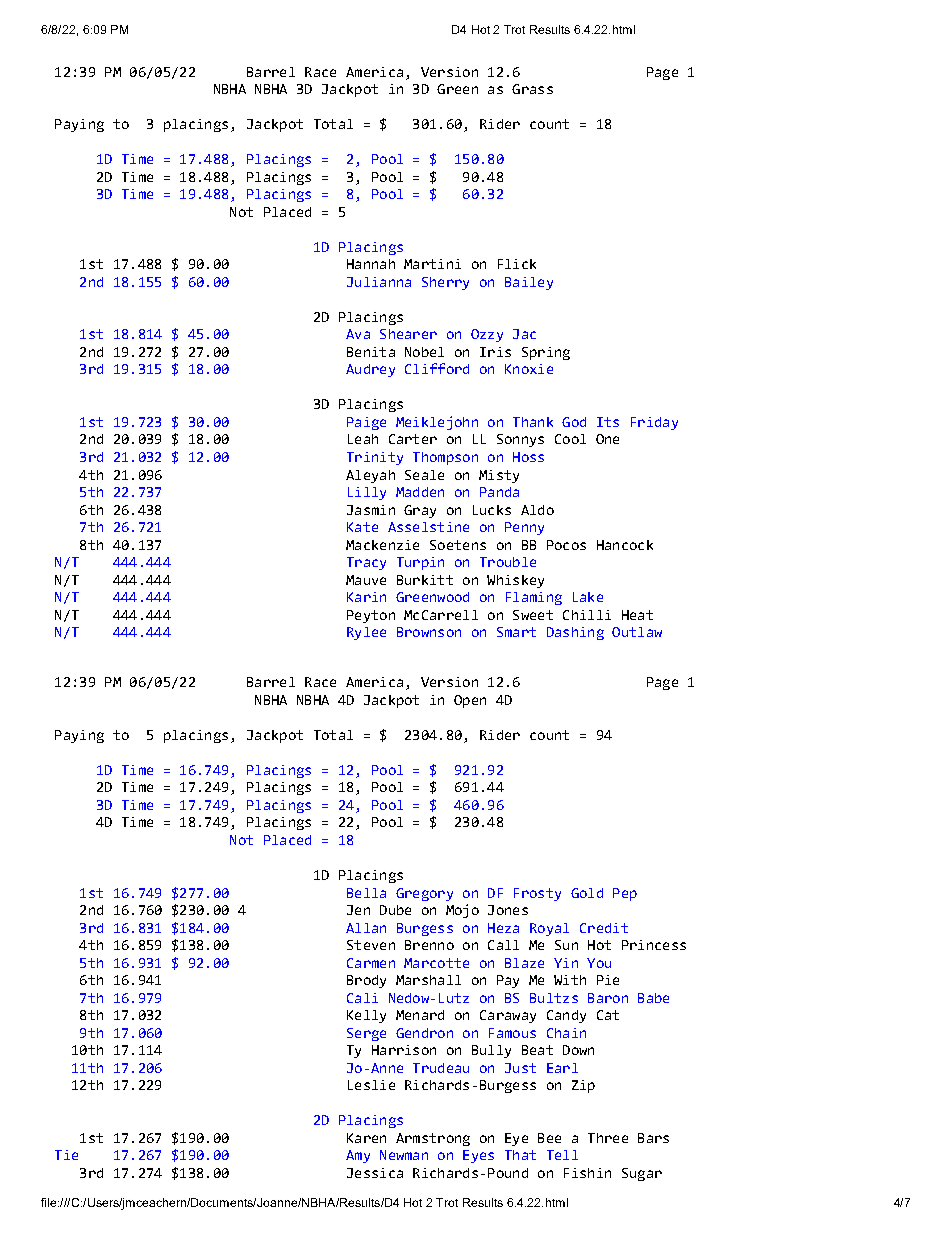  Describe the element at coordinates (366, 893) in the document. I see `Bella` at that location.
